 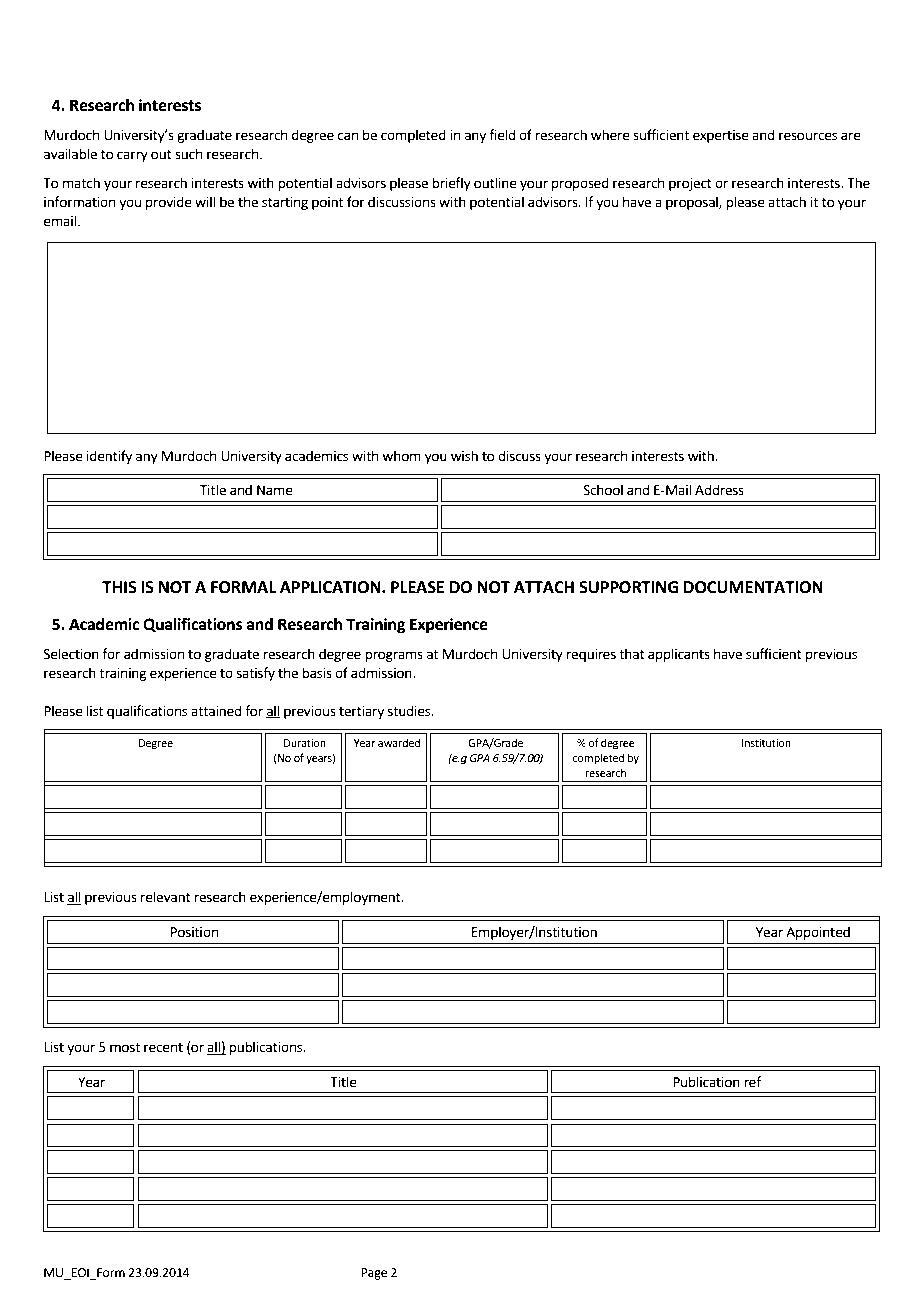 I want to click on such, so click(x=188, y=154).
